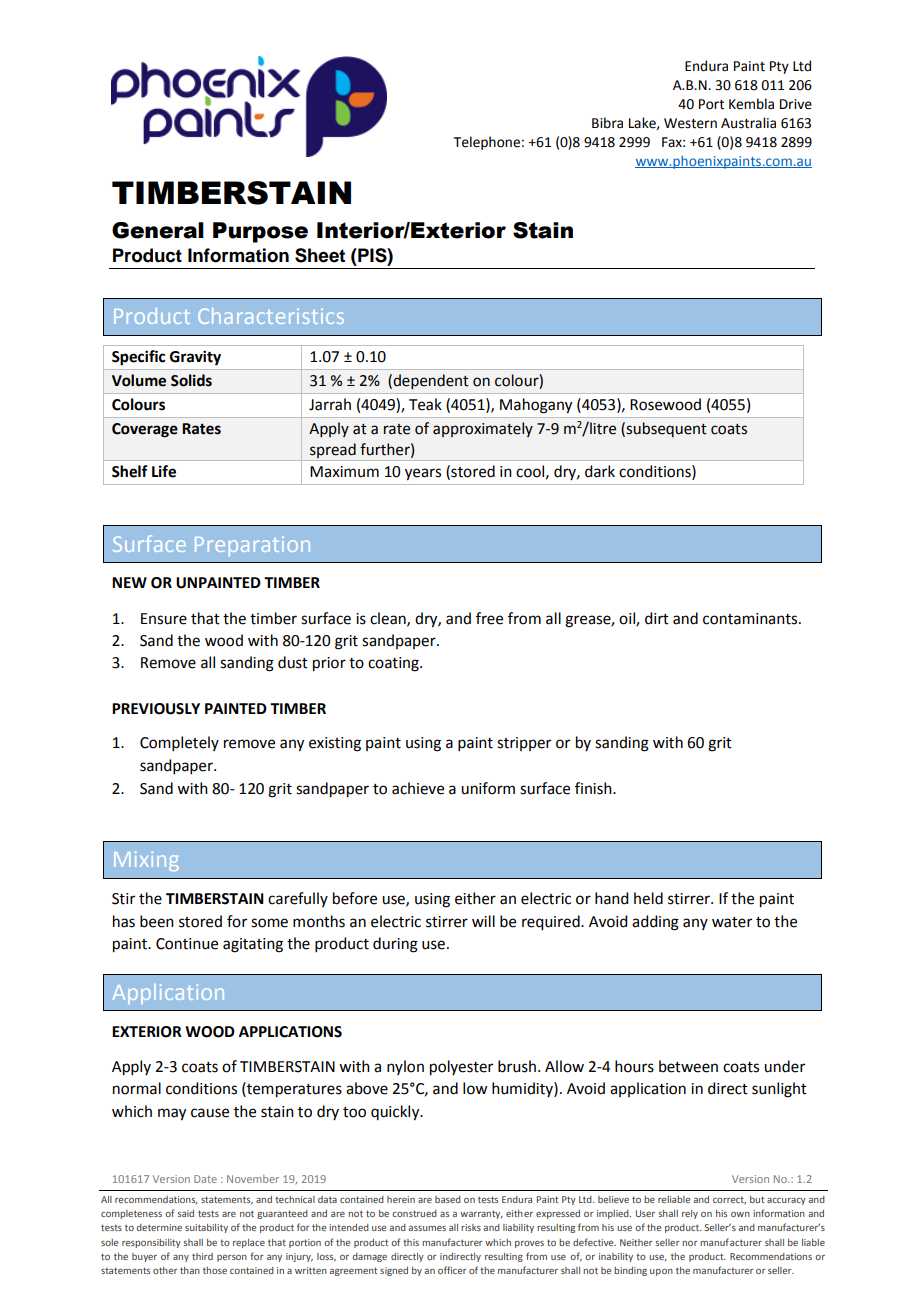 This image has width=924, height=1308. I want to click on suitability, so click(206, 1228).
